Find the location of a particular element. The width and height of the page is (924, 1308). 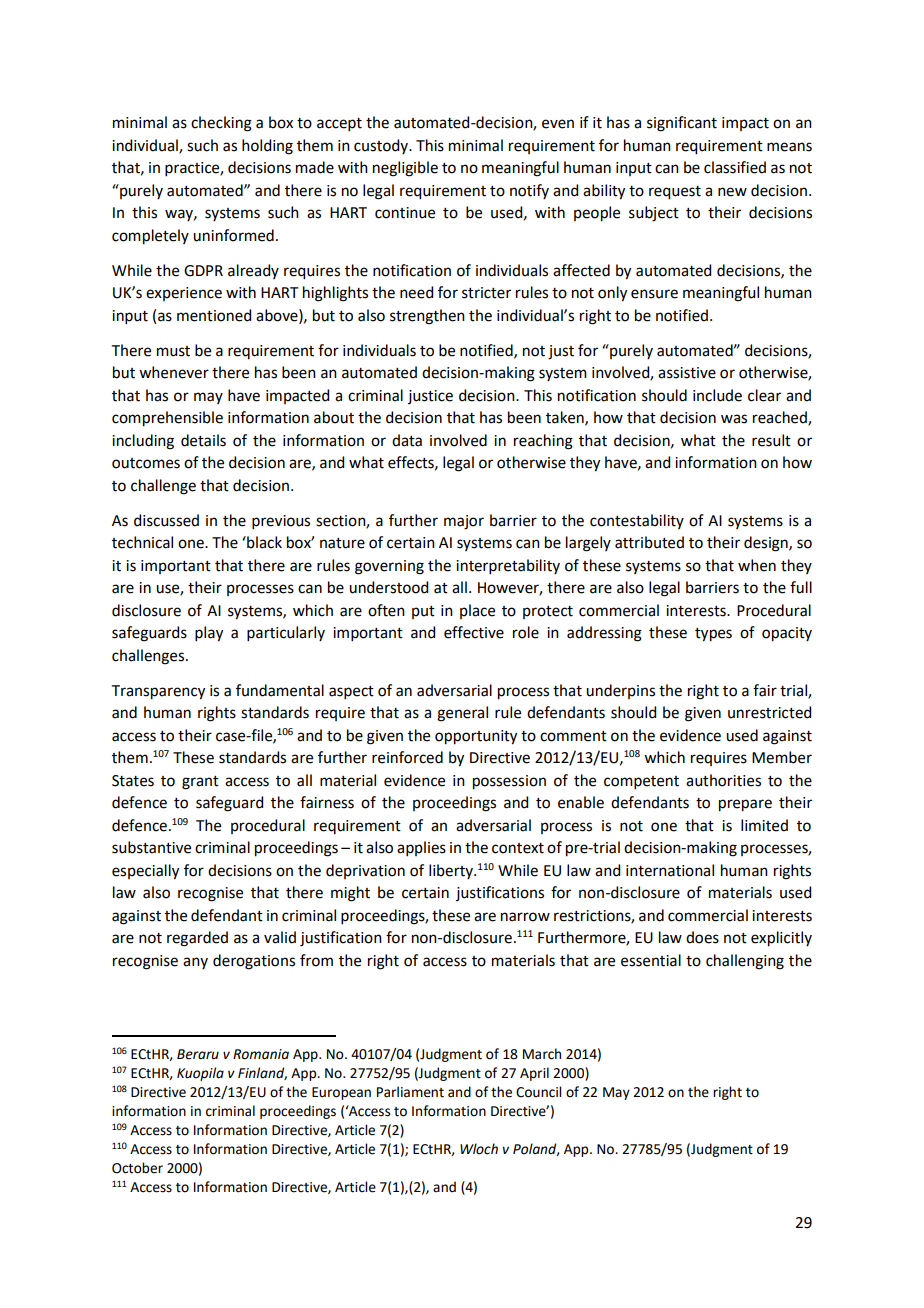

negligible is located at coordinates (405, 169).
